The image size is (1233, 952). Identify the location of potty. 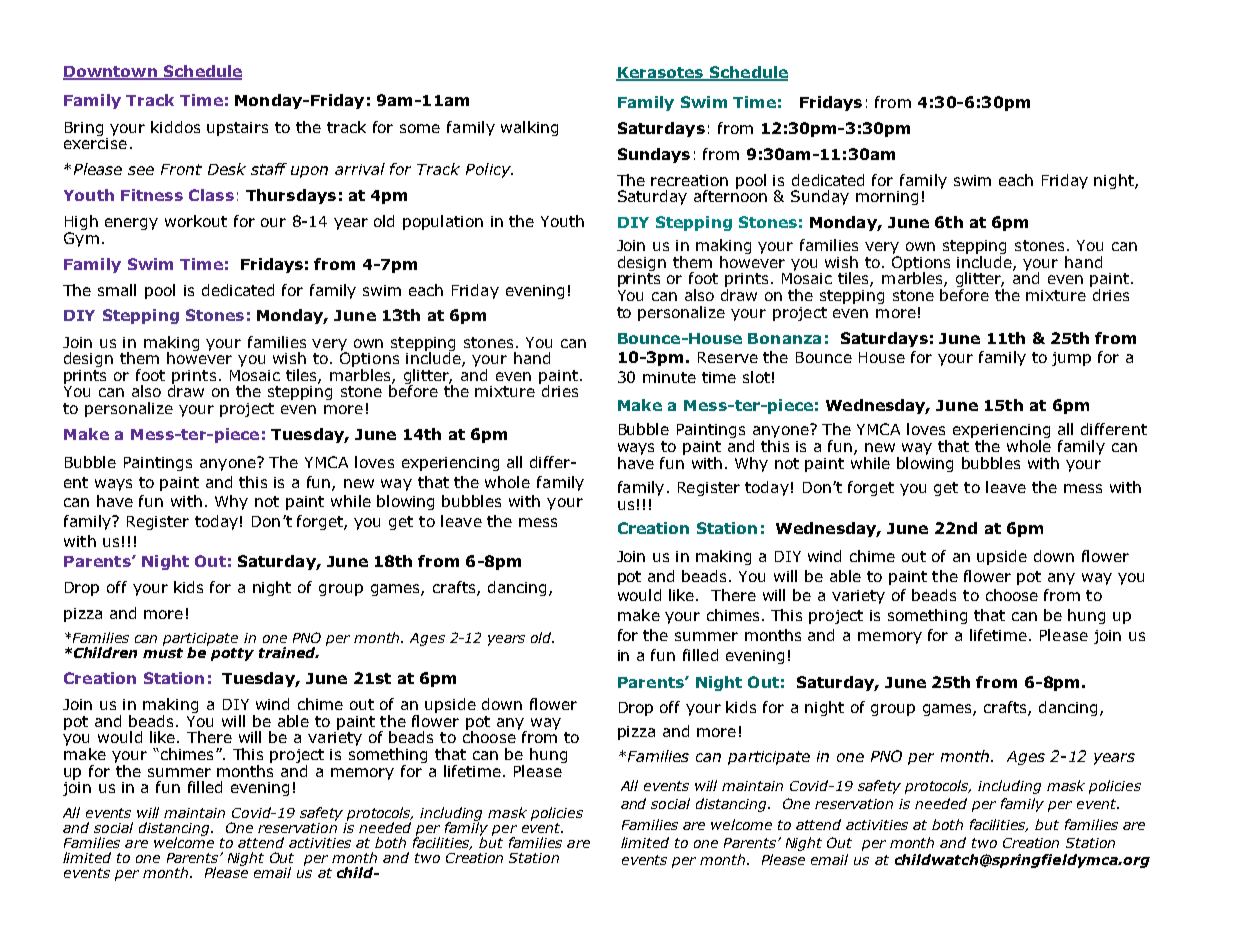
(232, 654).
